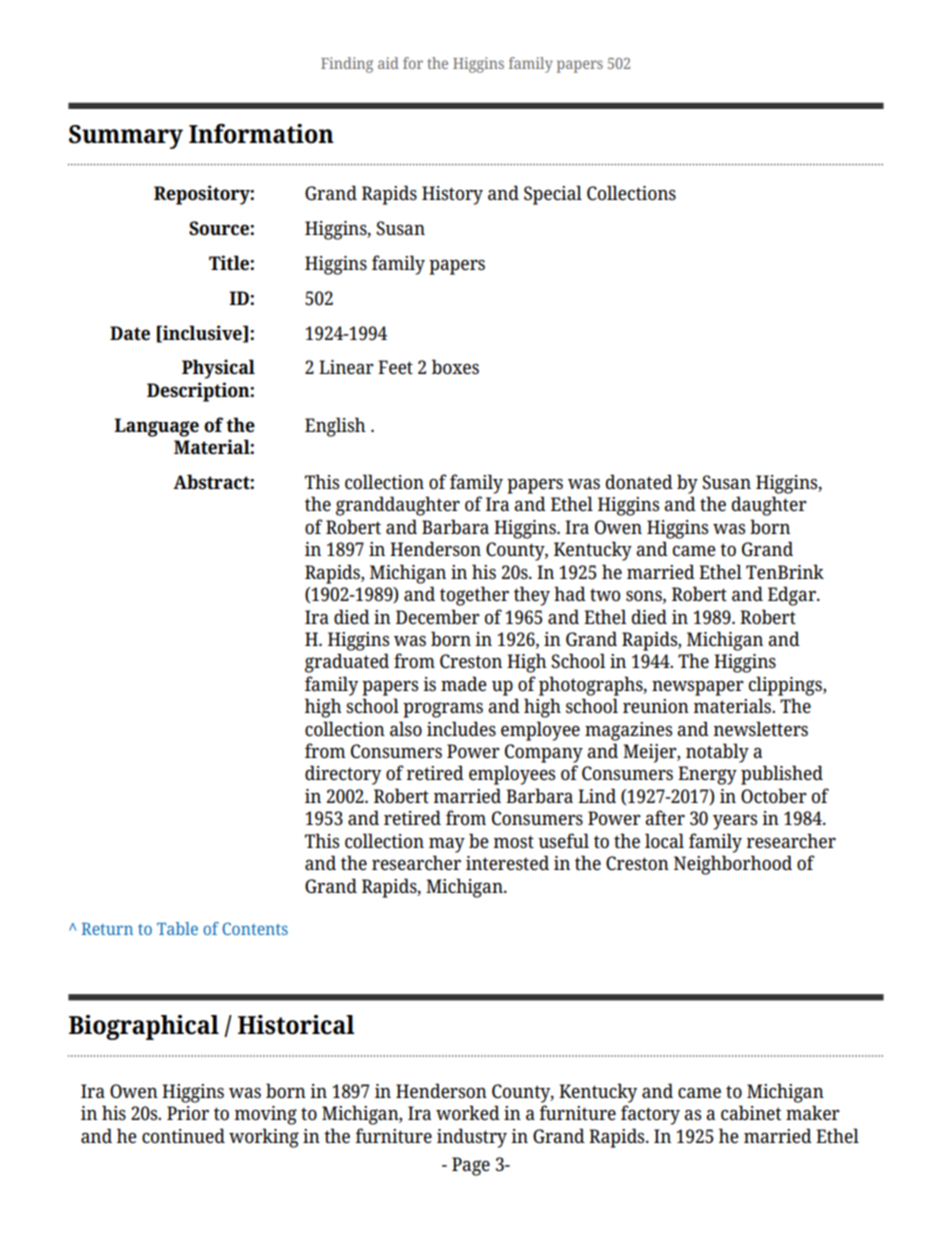 This screenshot has width=952, height=1233. Describe the element at coordinates (553, 195) in the screenshot. I see `Special` at that location.
